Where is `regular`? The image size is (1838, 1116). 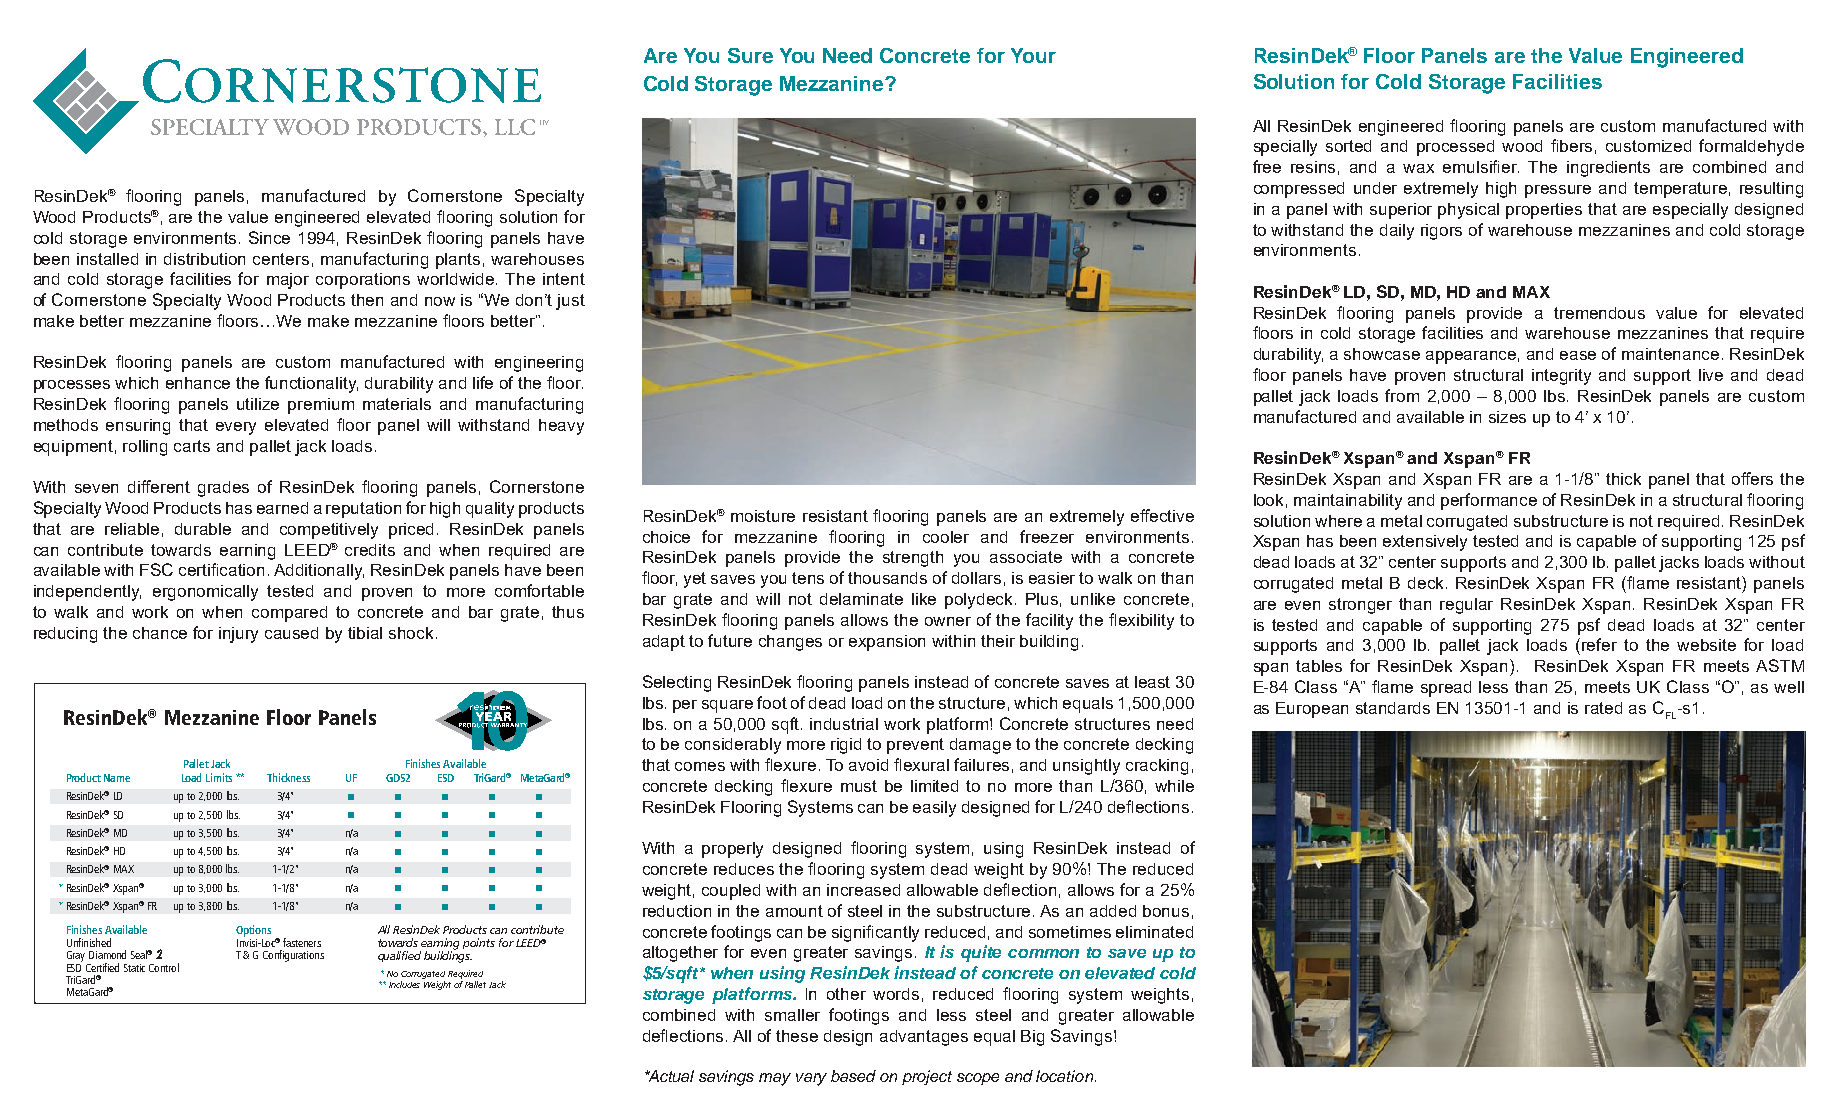 regular is located at coordinates (1466, 606).
